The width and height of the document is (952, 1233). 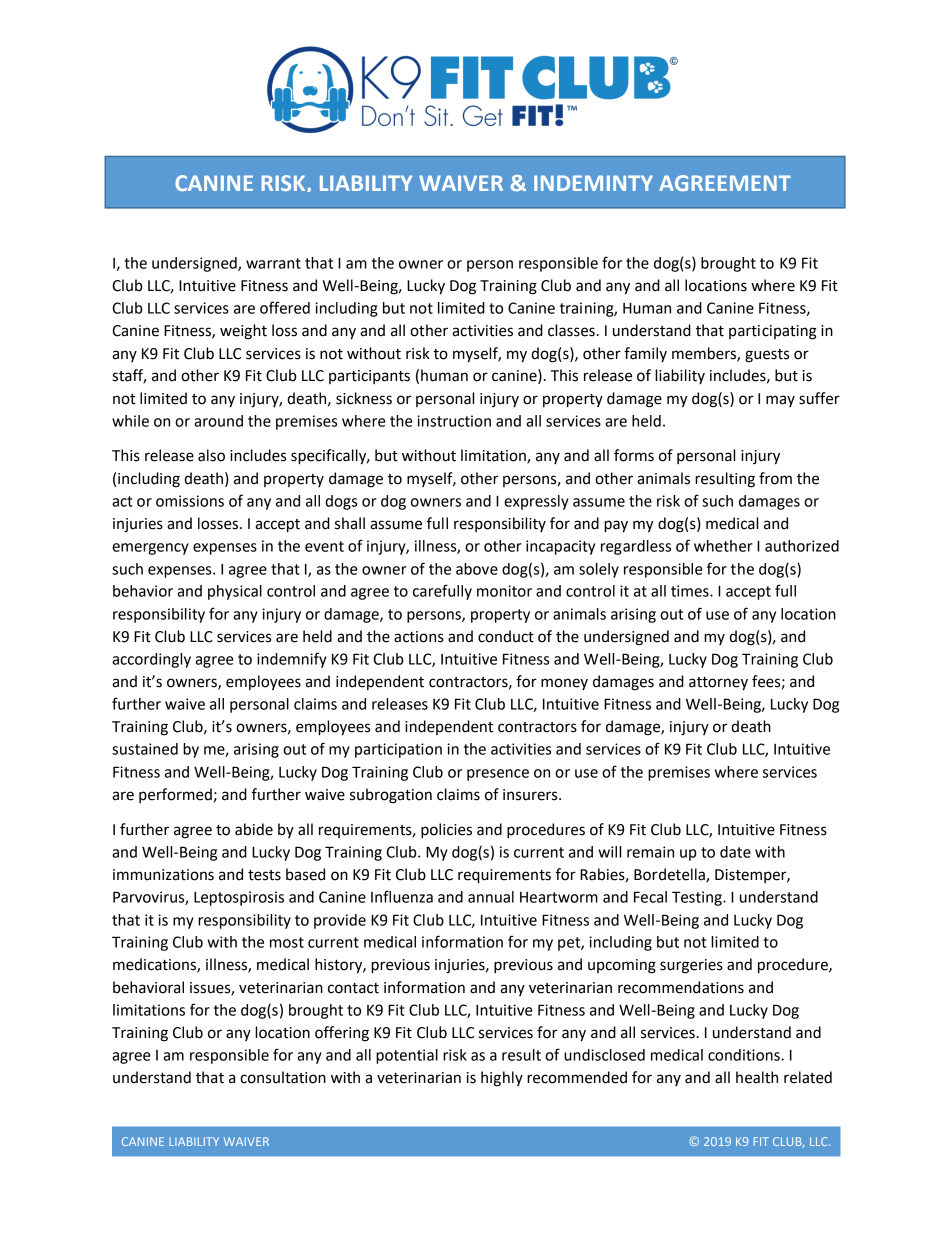 What do you see at coordinates (571, 330) in the document?
I see `classes` at bounding box center [571, 330].
